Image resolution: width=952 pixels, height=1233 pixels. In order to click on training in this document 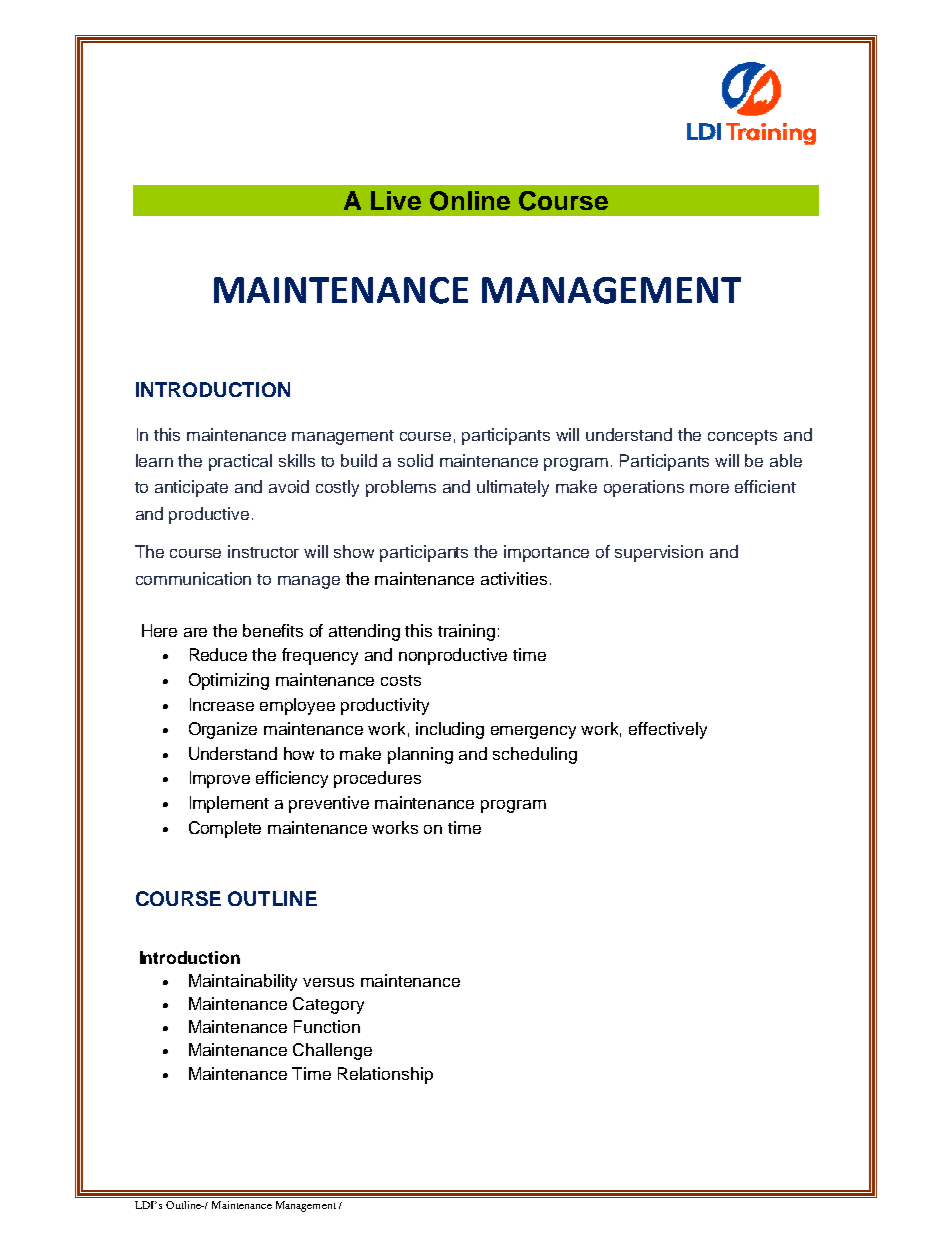, I will do `click(466, 632)`.
